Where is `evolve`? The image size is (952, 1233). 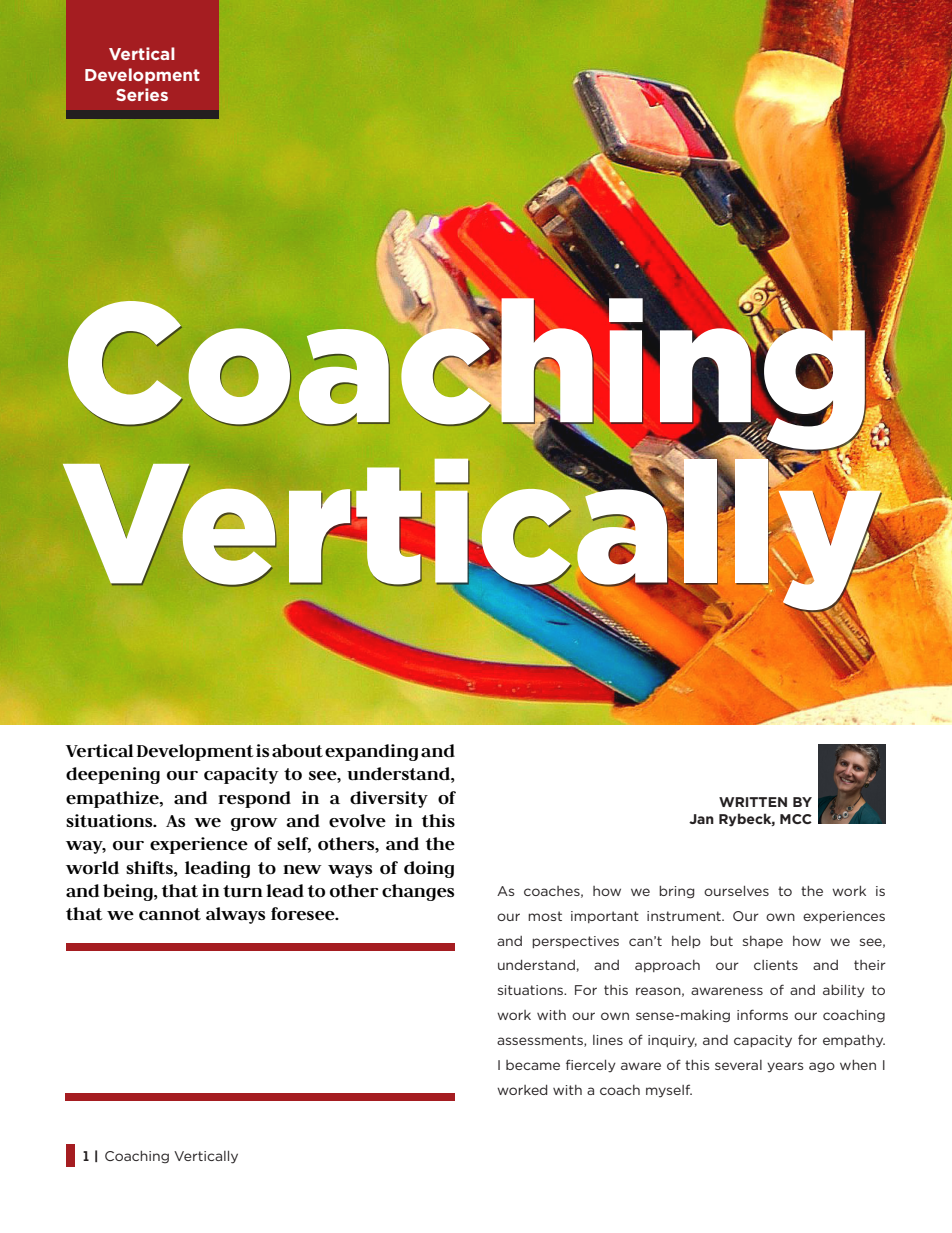 evolve is located at coordinates (357, 821).
